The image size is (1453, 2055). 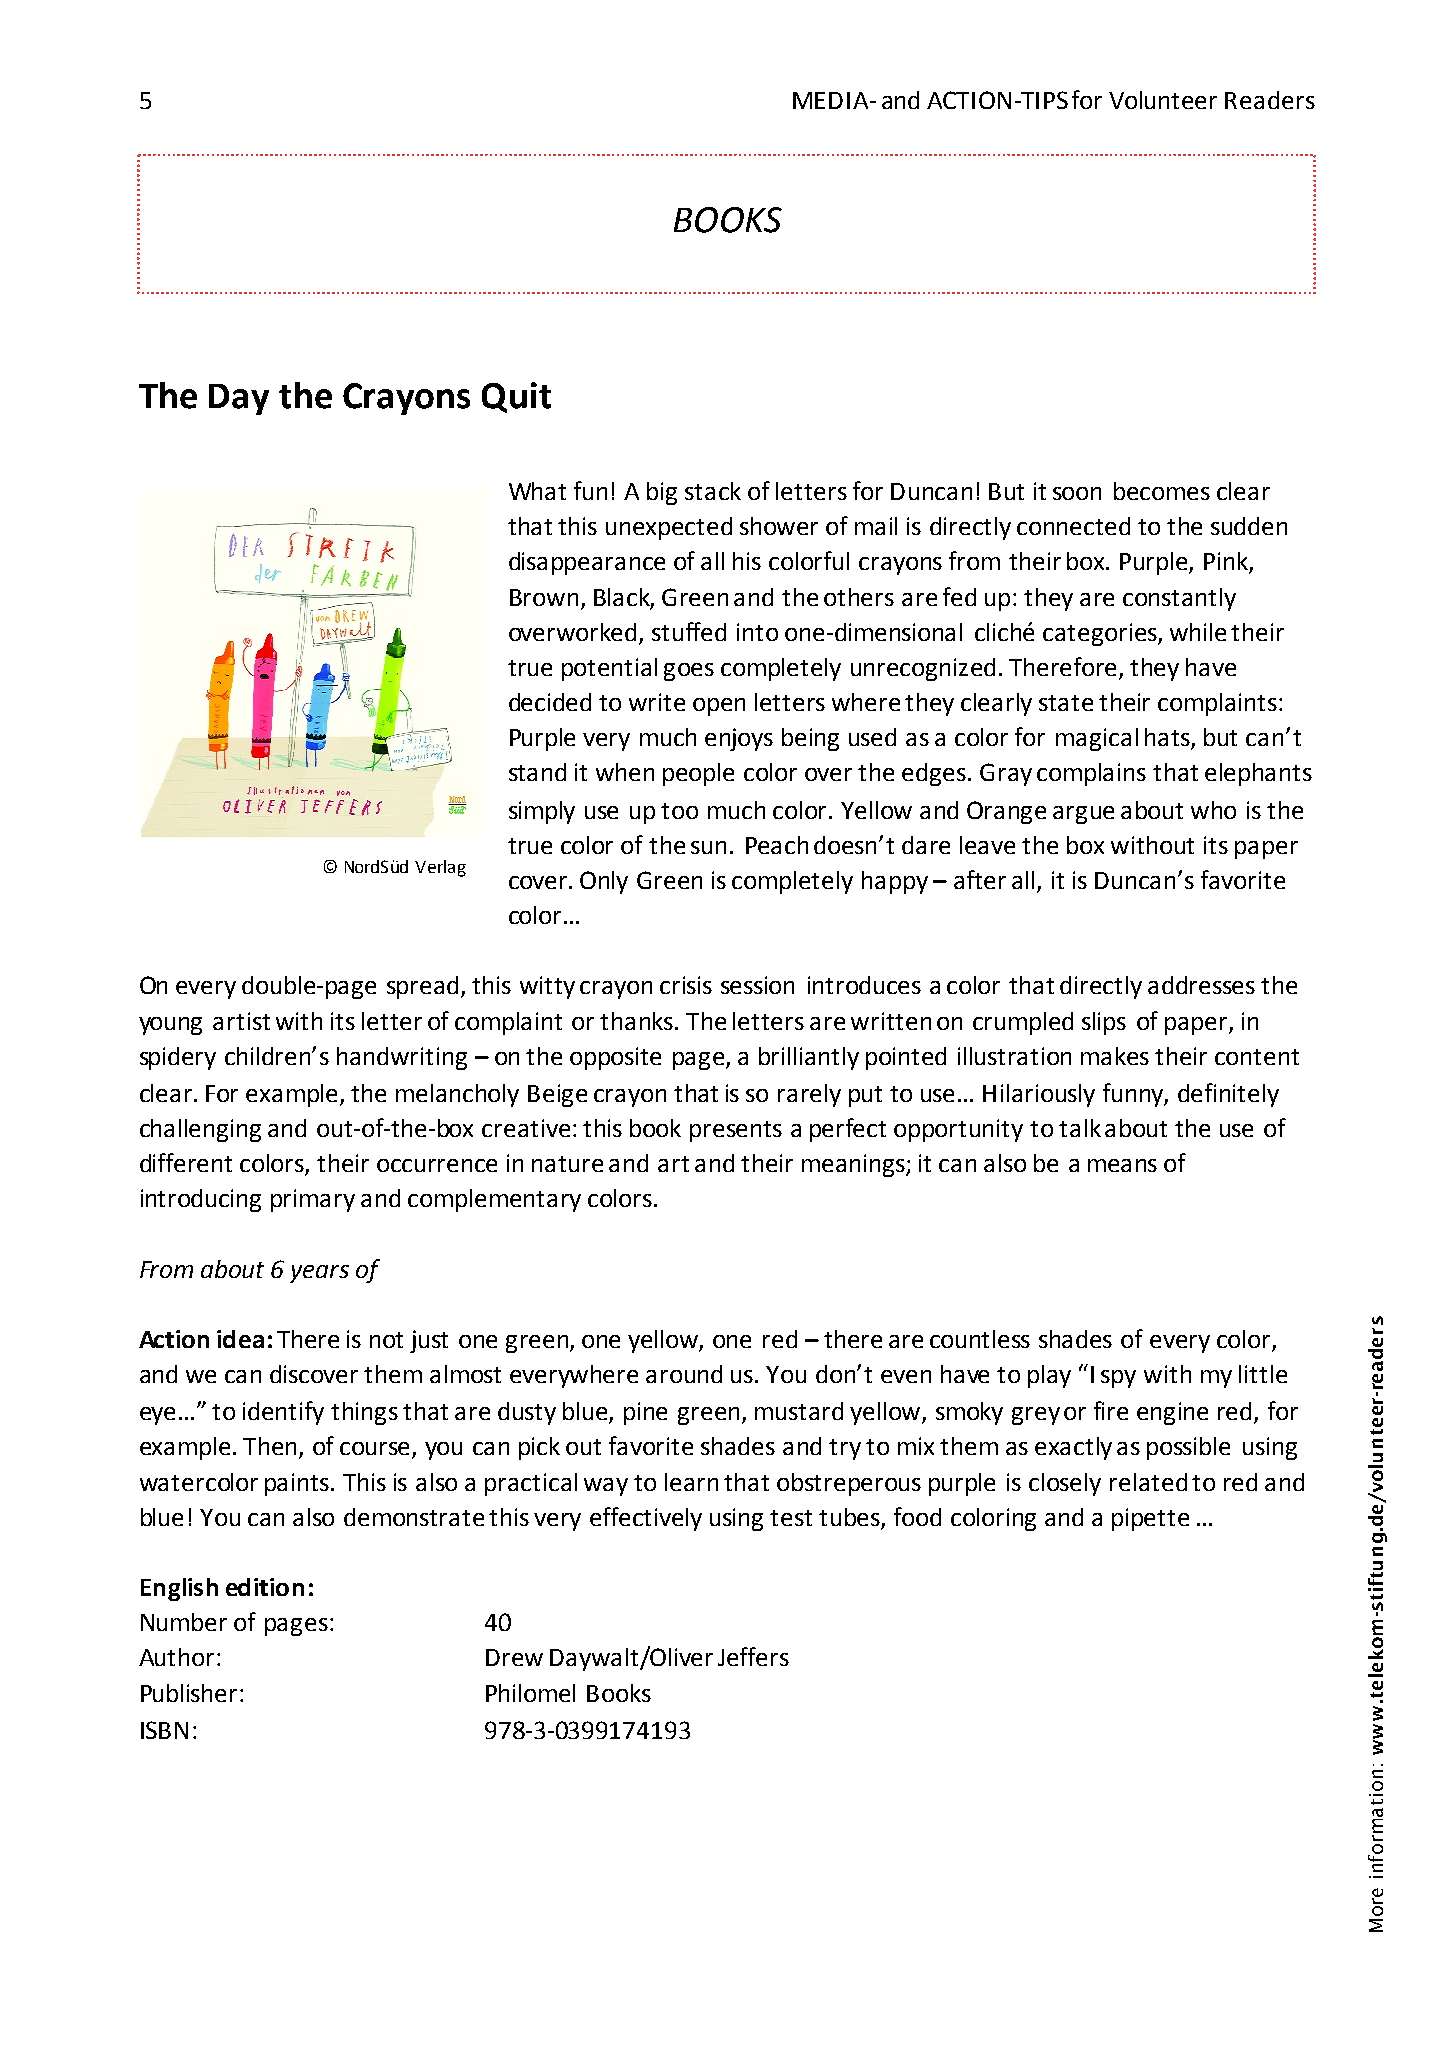 I want to click on Jeffers, so click(x=753, y=1656).
